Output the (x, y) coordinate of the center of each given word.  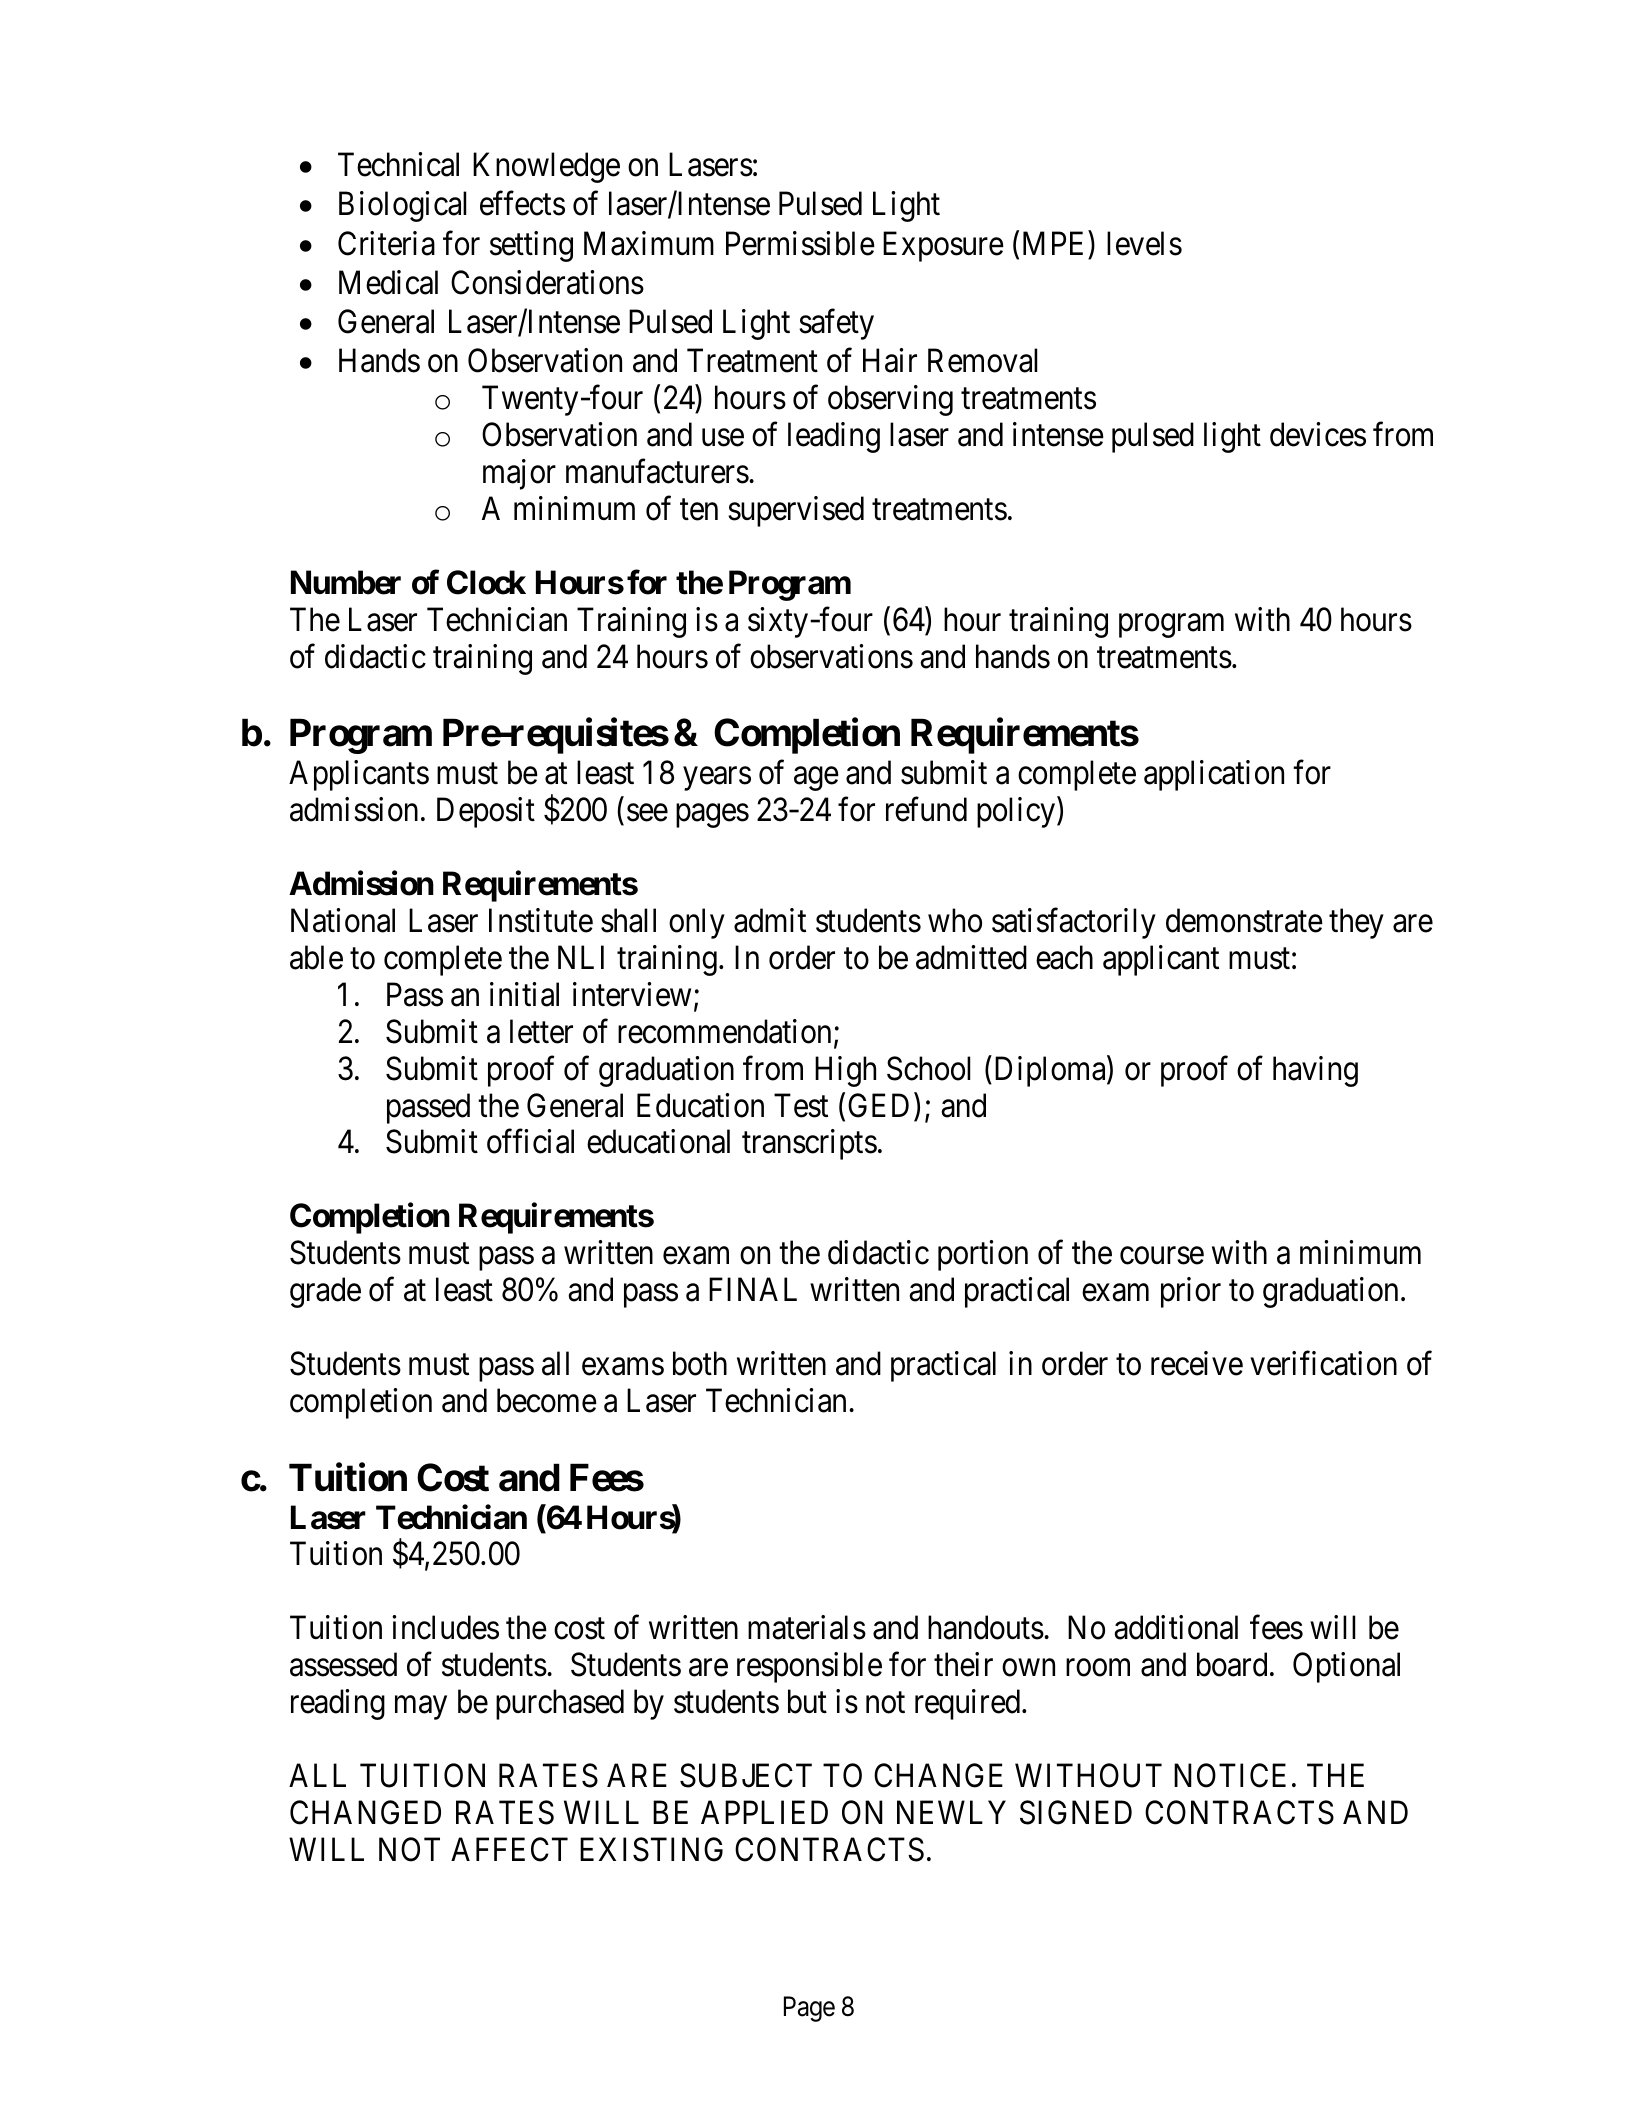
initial (524, 994)
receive (1197, 1363)
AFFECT (509, 1849)
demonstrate (1244, 920)
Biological (403, 206)
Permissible (800, 243)
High (845, 1071)
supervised (796, 511)
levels (1144, 243)
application (1214, 775)
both (700, 1363)
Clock (486, 582)
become (547, 1400)
